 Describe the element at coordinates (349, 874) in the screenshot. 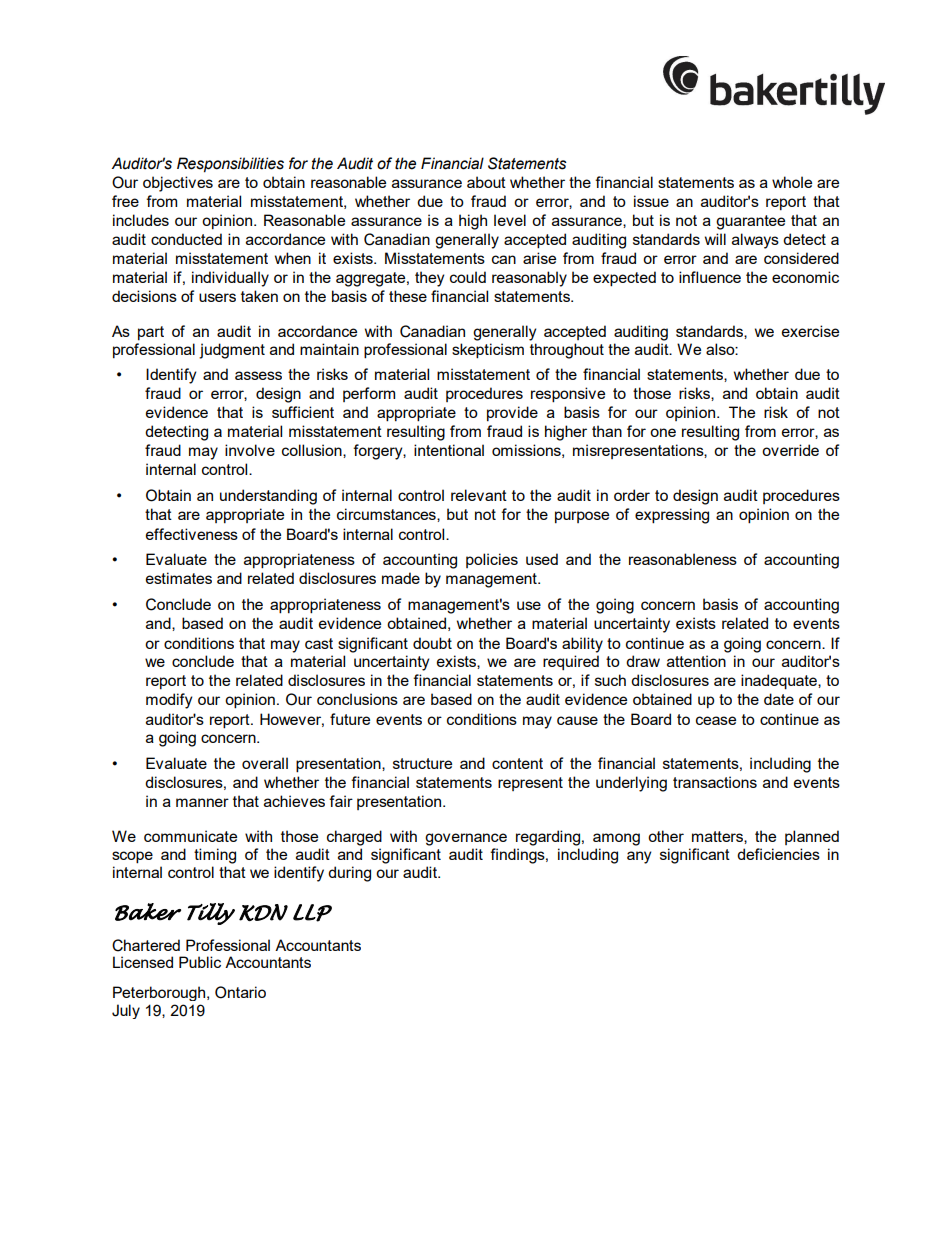

I see `during` at that location.
